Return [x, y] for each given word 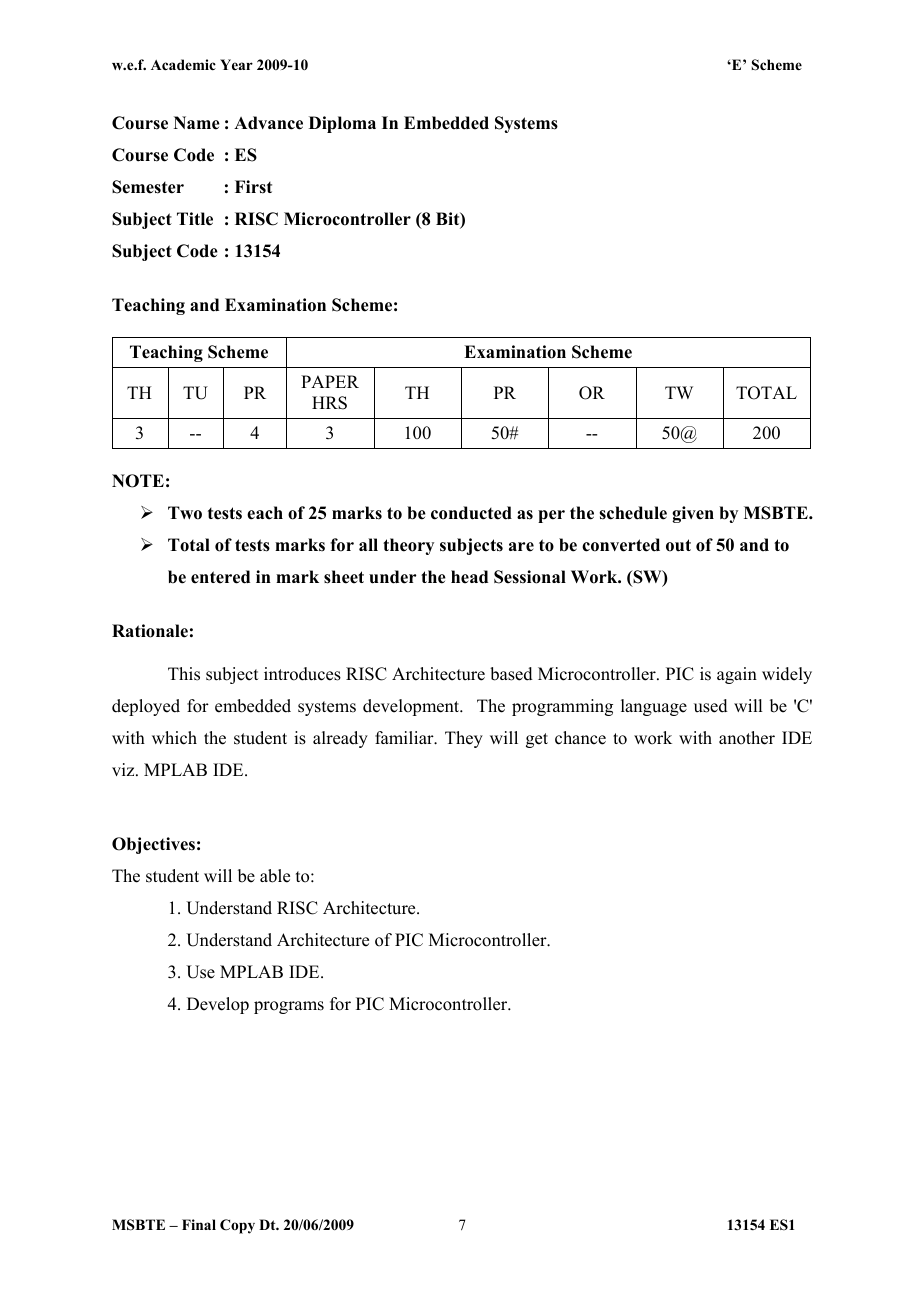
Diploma [342, 124]
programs [289, 1007]
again [737, 675]
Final [199, 1224]
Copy [237, 1226]
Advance [268, 123]
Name [197, 123]
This [184, 674]
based [511, 674]
